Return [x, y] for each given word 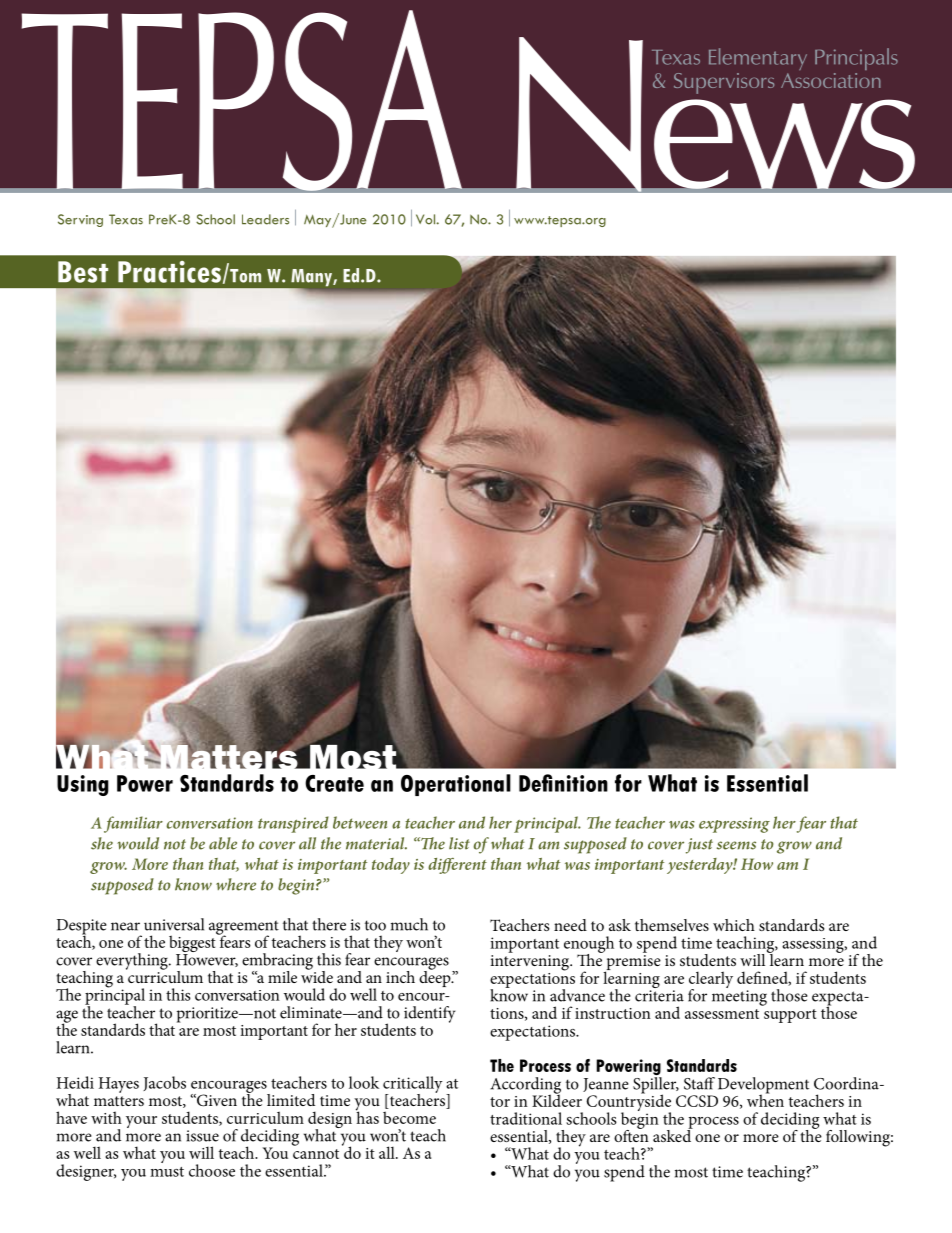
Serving [80, 220]
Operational [456, 785]
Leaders [265, 219]
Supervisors [724, 83]
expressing [734, 825]
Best [83, 272]
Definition [563, 783]
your [141, 1122]
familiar [133, 824]
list [459, 843]
